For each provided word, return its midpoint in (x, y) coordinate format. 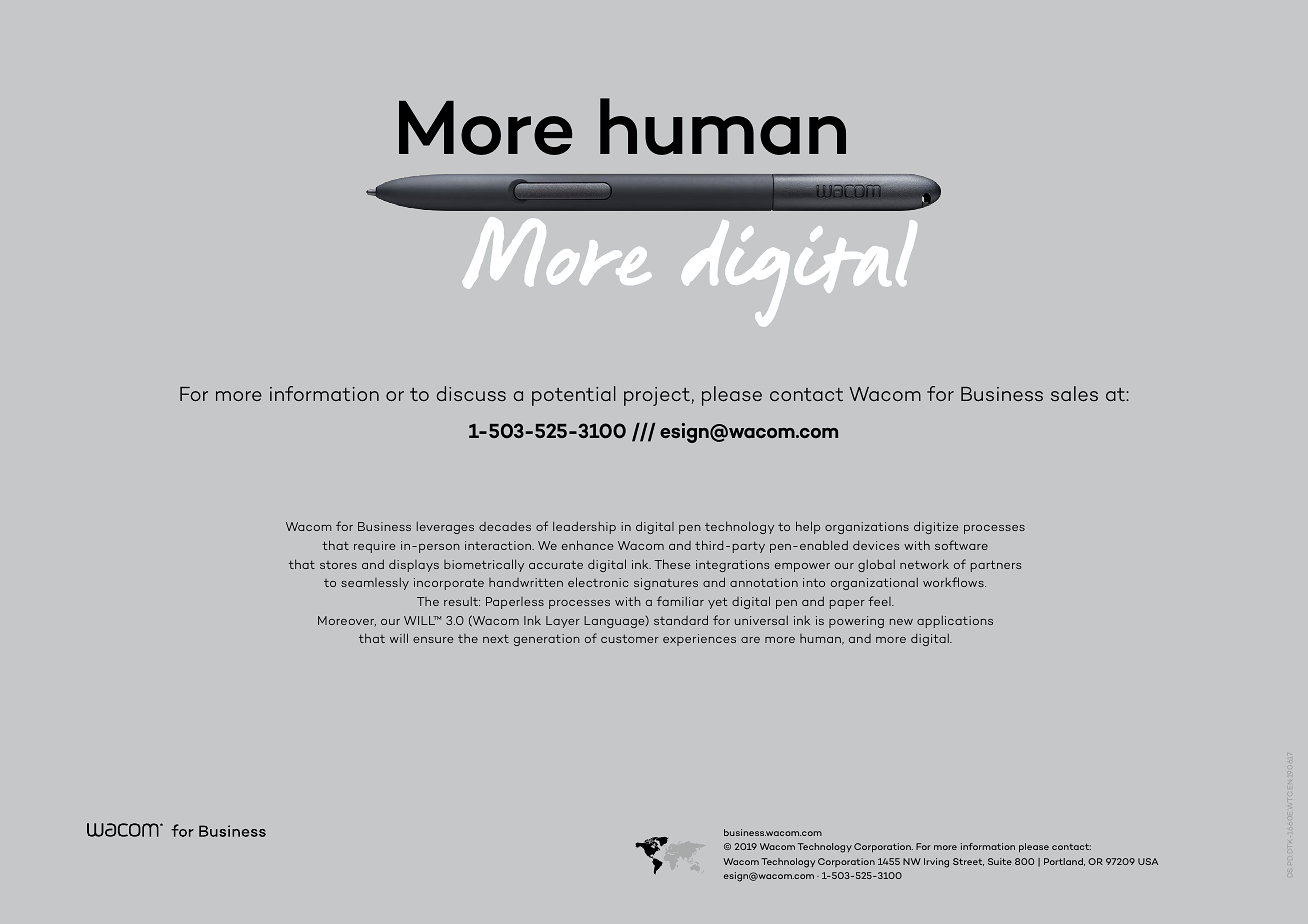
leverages (445, 528)
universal (761, 620)
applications (955, 622)
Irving (936, 863)
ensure (433, 640)
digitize (936, 527)
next (496, 639)
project (657, 396)
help (808, 527)
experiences (699, 640)
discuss (471, 393)
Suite (1000, 861)
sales (1074, 393)
